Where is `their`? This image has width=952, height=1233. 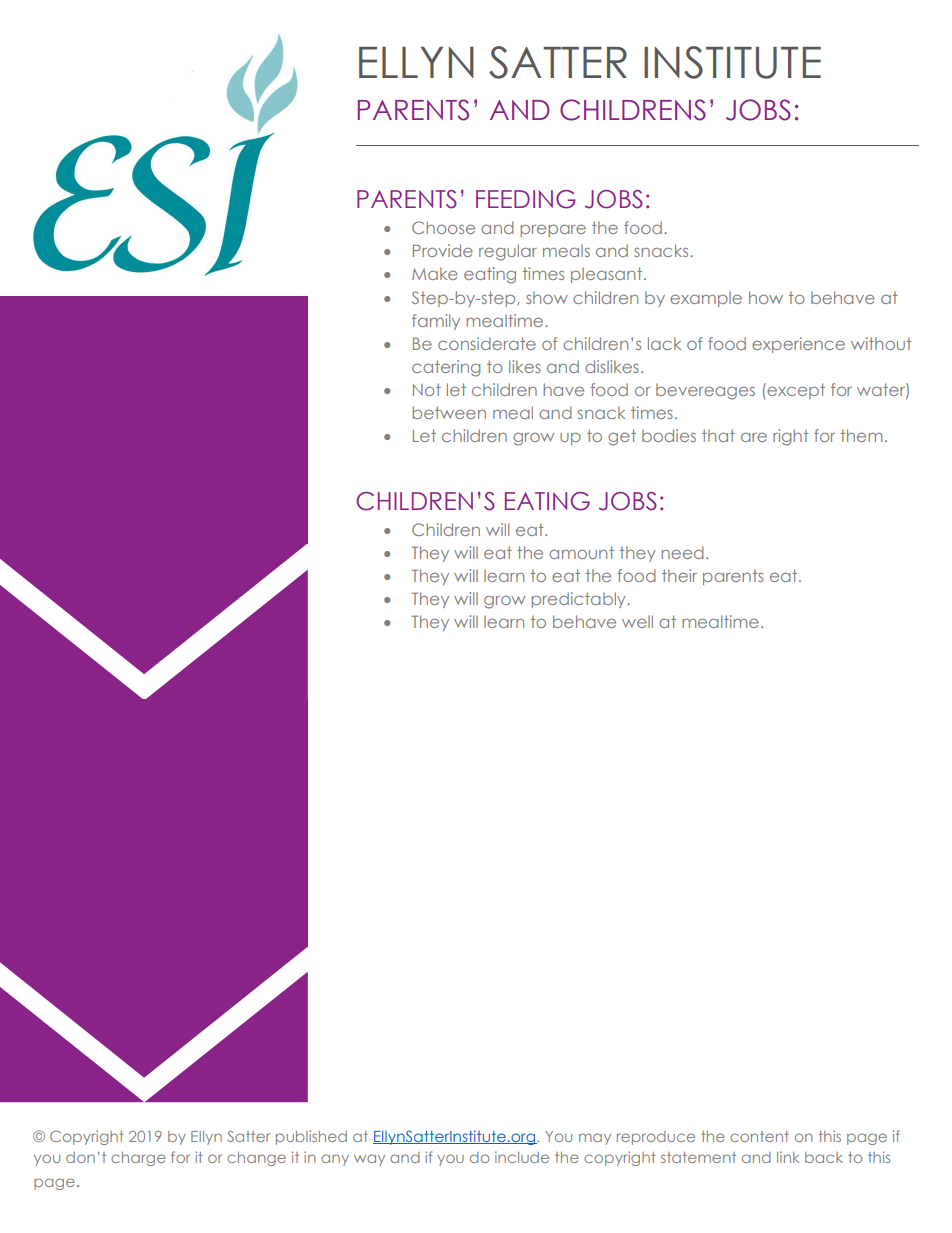 their is located at coordinates (679, 575).
